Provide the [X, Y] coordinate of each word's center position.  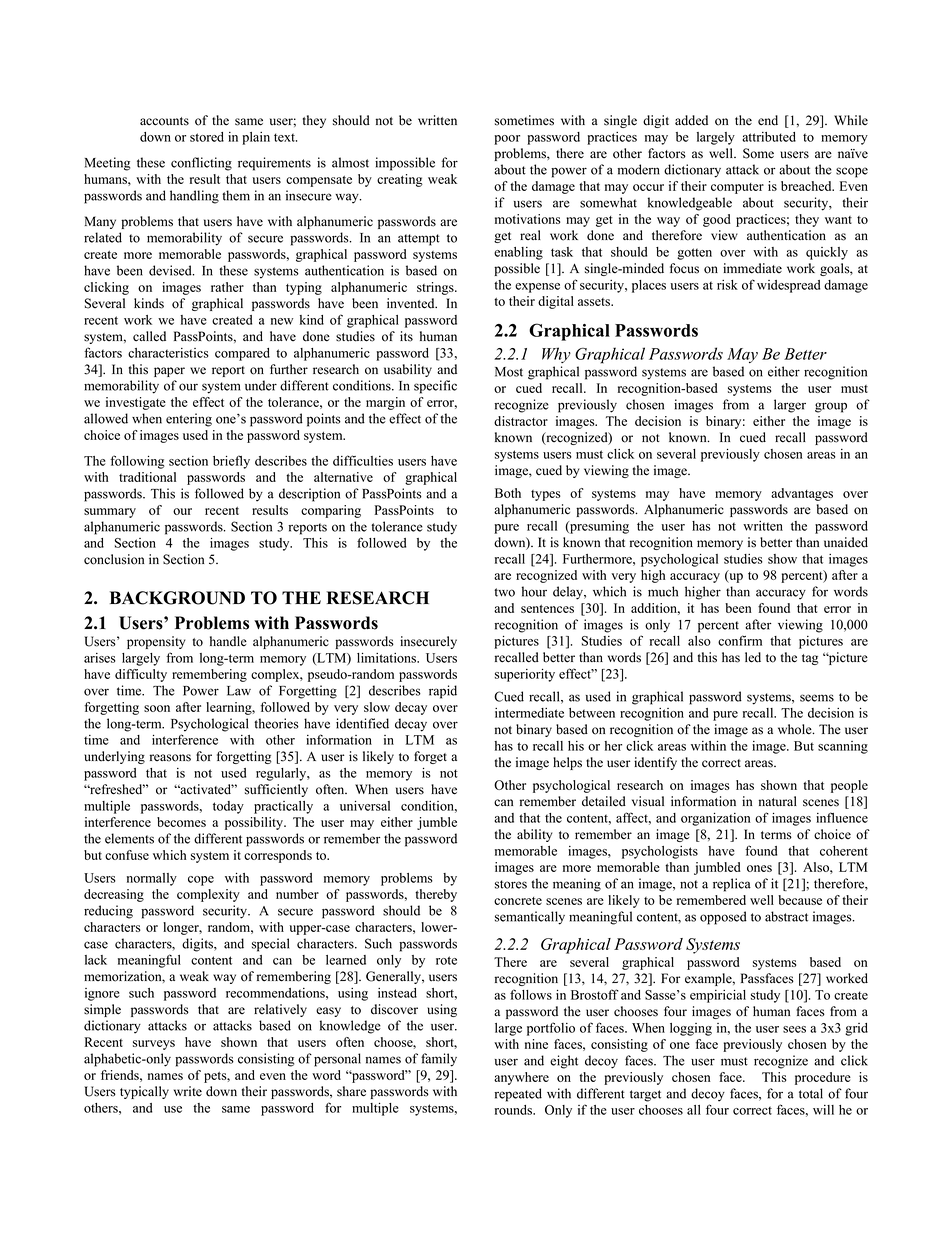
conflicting [201, 164]
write [188, 1091]
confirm [740, 640]
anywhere [521, 1078]
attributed [769, 137]
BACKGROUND [177, 598]
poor [507, 140]
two [504, 592]
